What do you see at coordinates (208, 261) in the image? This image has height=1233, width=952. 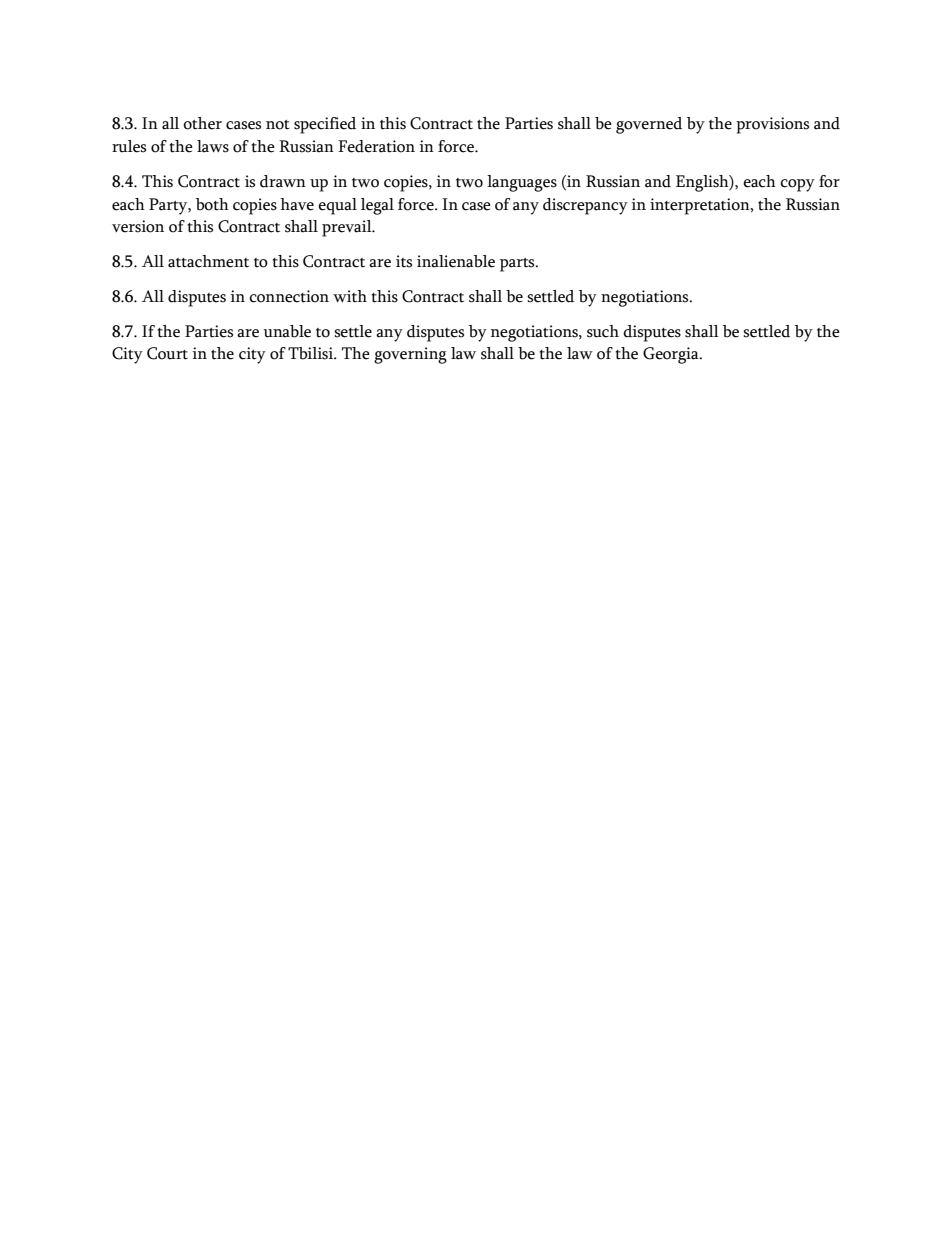 I see `attachment` at bounding box center [208, 261].
